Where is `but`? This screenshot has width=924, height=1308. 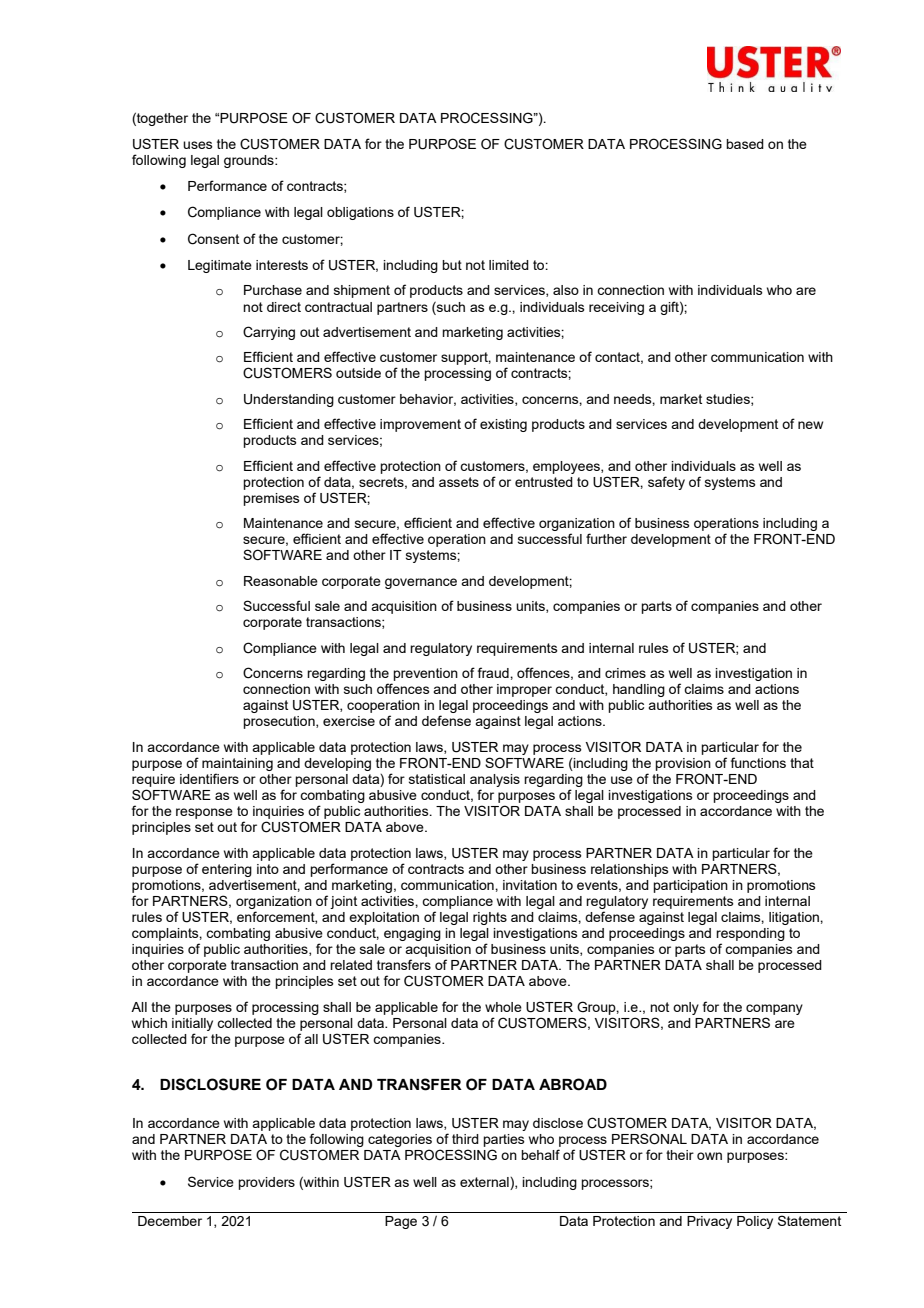 but is located at coordinates (452, 265).
